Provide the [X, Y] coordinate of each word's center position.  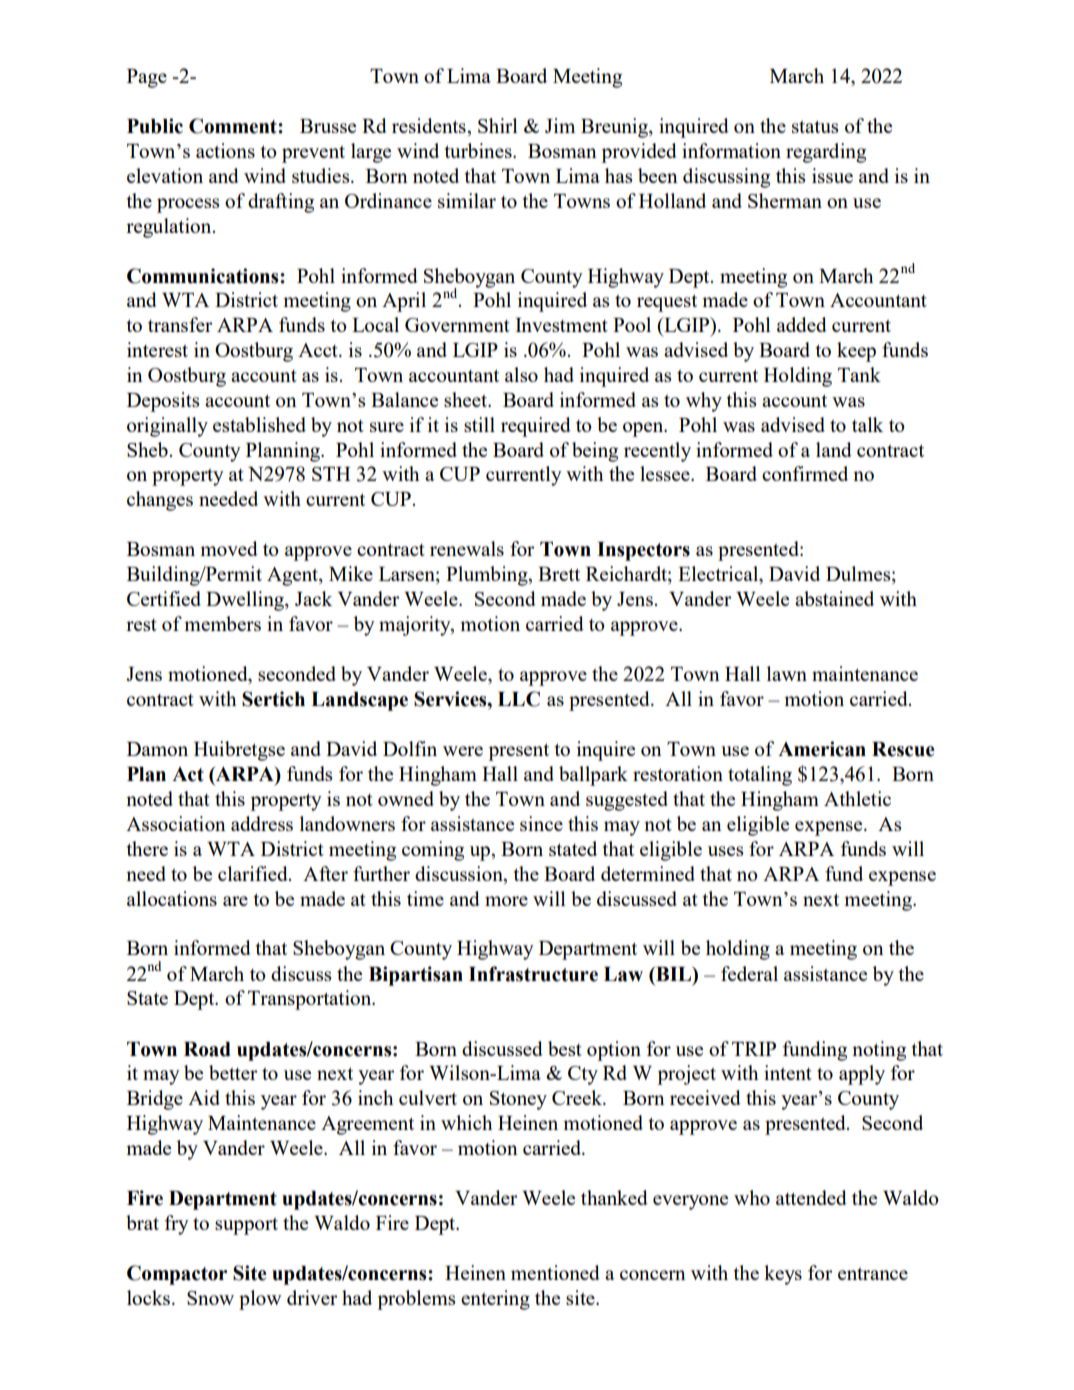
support [246, 1226]
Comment [234, 126]
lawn [787, 673]
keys [783, 1275]
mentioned [555, 1272]
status [815, 126]
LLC [519, 699]
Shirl [498, 125]
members [222, 623]
